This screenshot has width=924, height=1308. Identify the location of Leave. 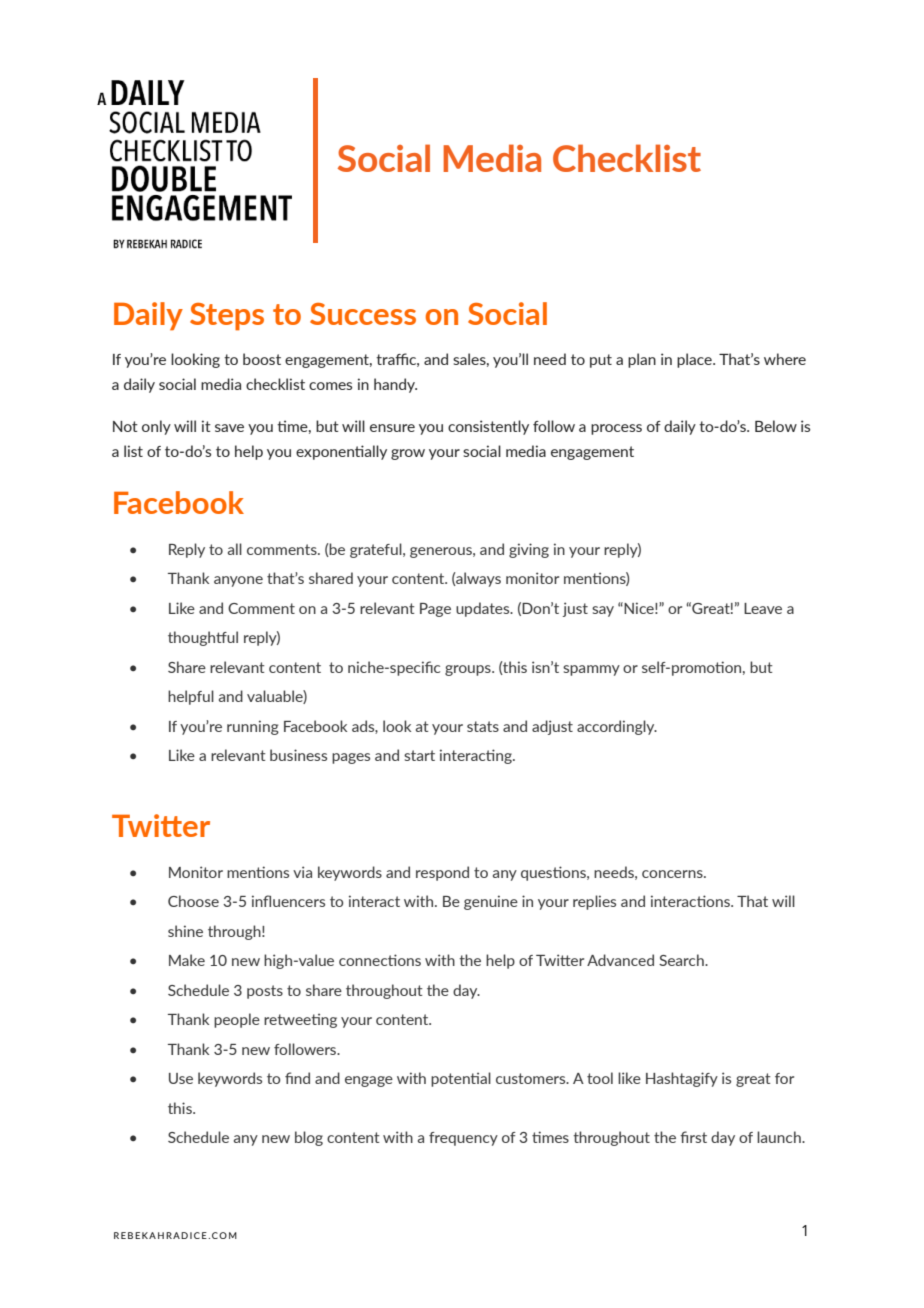
(763, 608).
